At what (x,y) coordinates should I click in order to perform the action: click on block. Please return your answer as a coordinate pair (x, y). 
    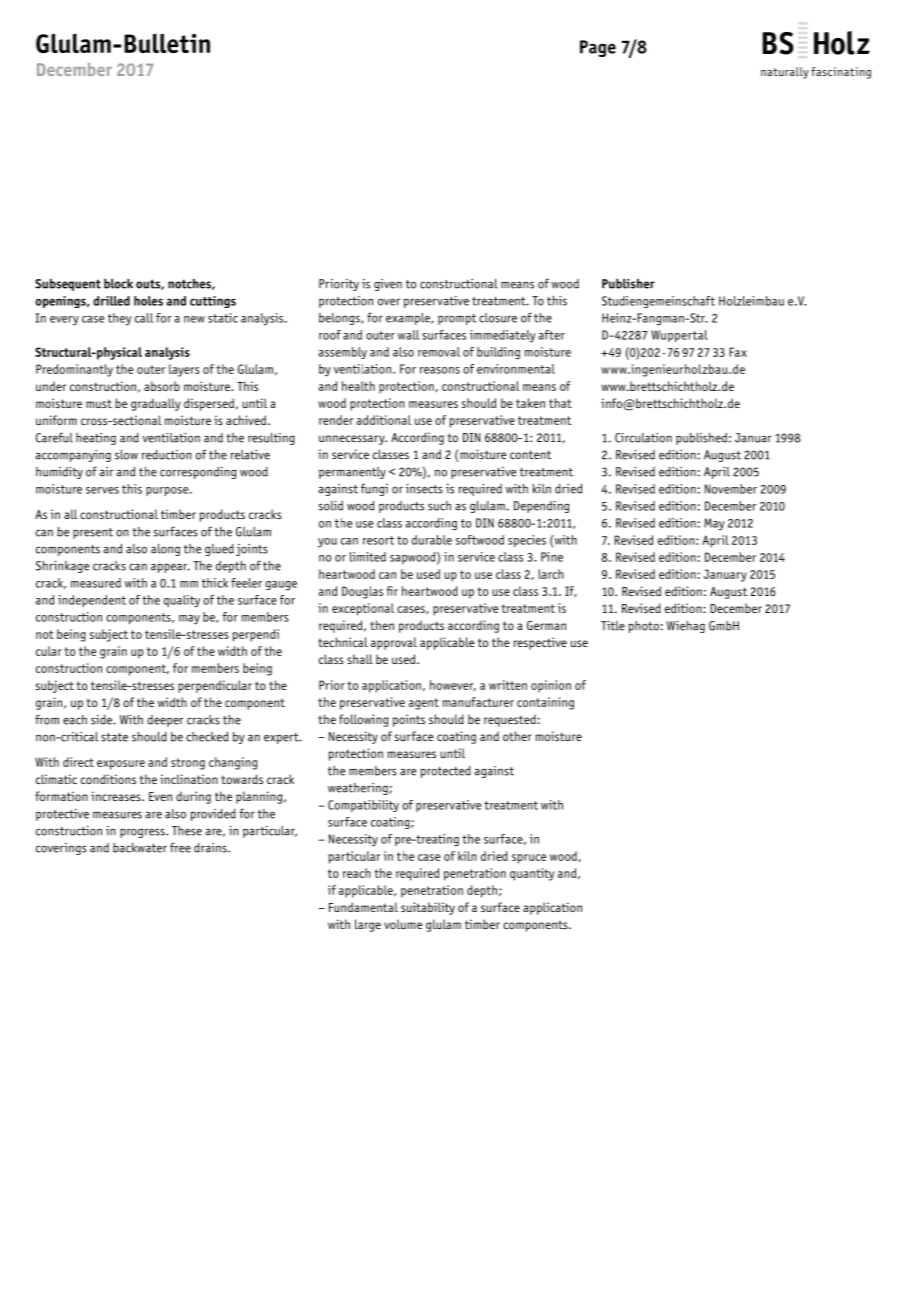
    Looking at the image, I should click on (118, 283).
